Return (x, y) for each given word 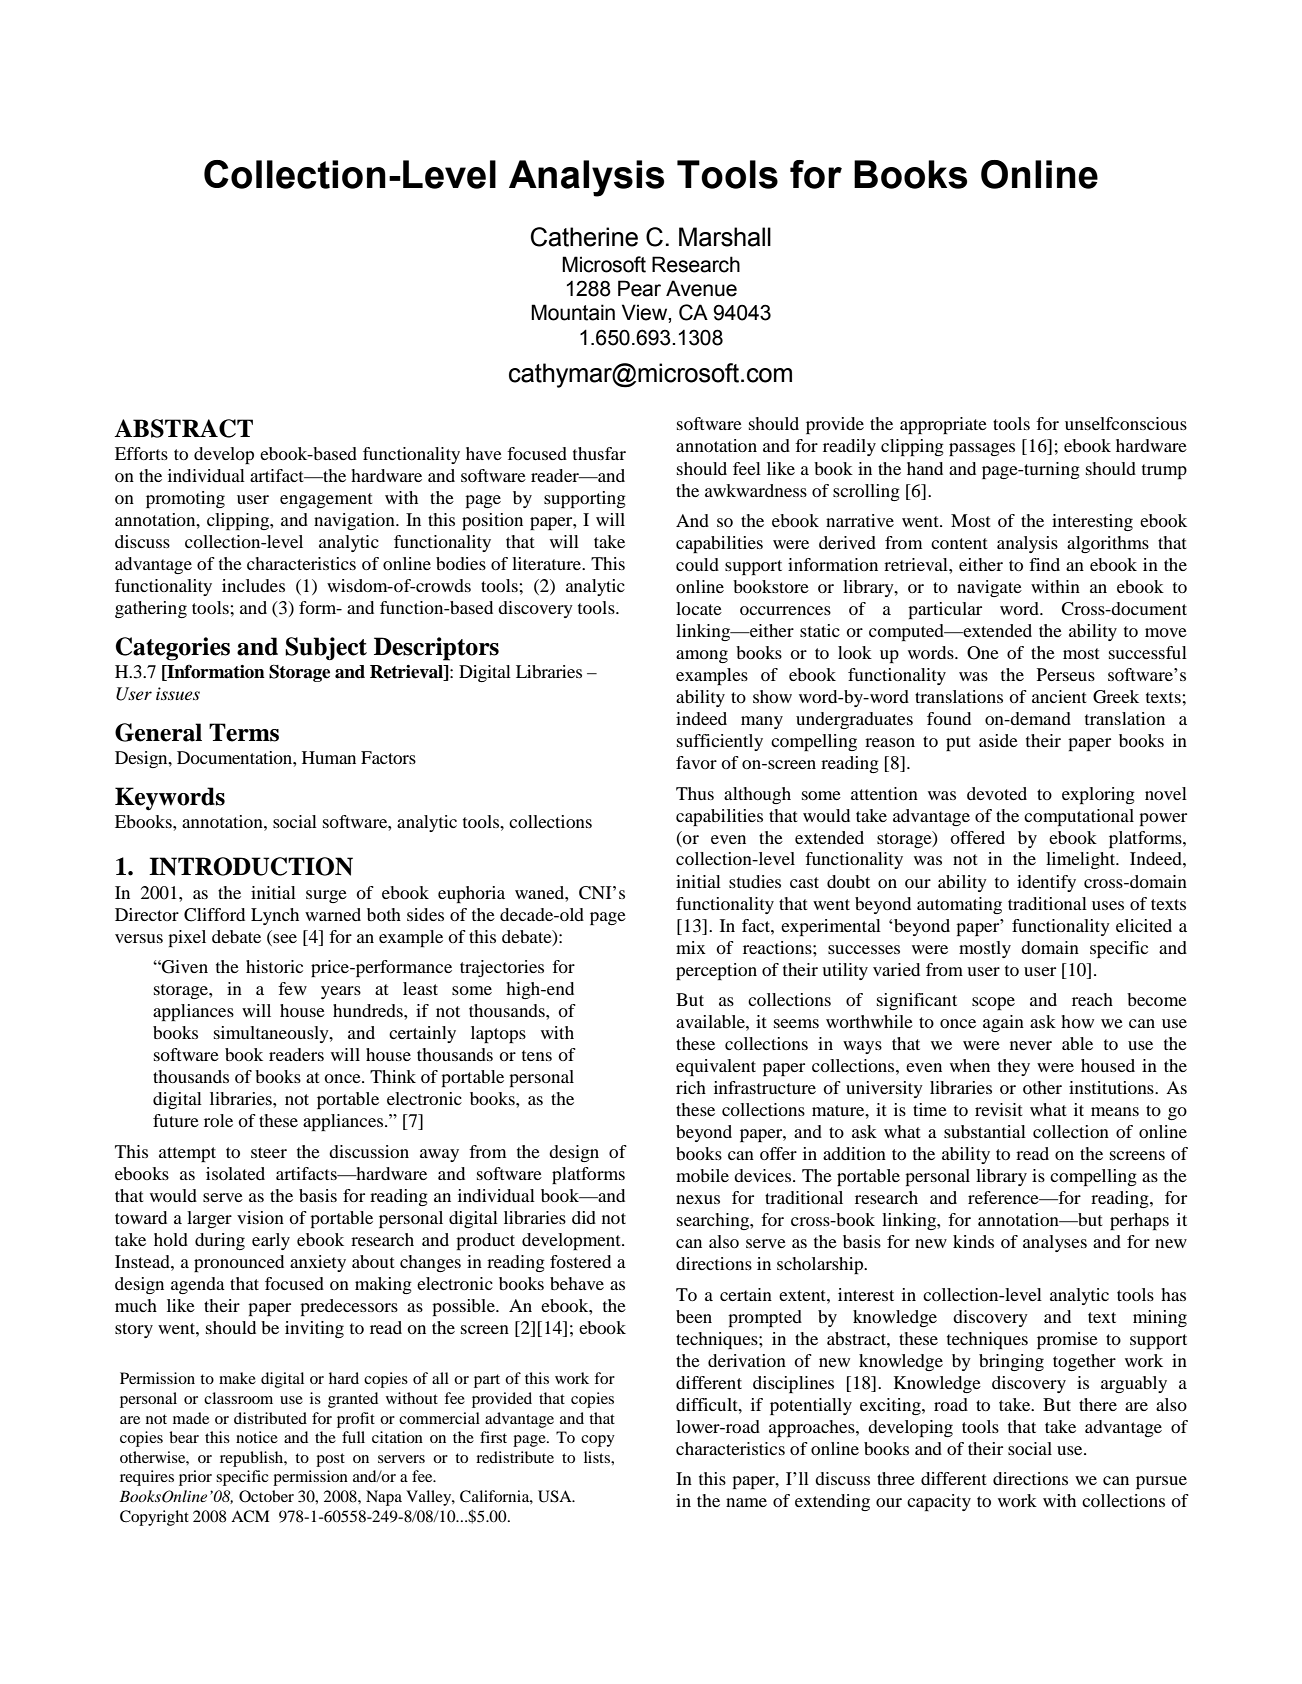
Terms (244, 732)
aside (998, 740)
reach (1092, 999)
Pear (639, 288)
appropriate (943, 425)
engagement (326, 500)
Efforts (141, 453)
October (266, 1496)
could (697, 564)
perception (716, 971)
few (292, 988)
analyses (1055, 1243)
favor (696, 762)
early (271, 1241)
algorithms (1108, 544)
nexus (698, 1199)
